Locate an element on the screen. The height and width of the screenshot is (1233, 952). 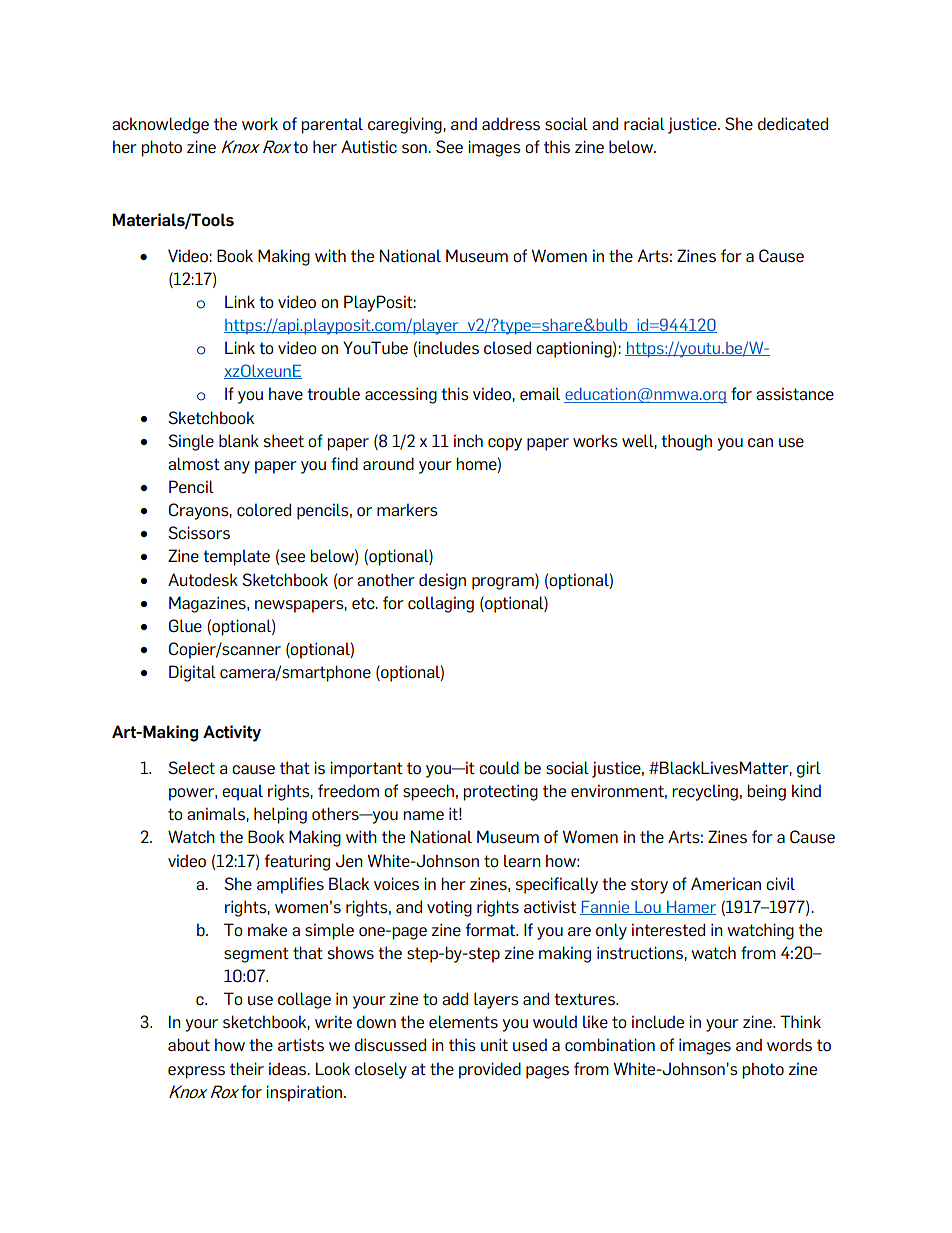
provided is located at coordinates (490, 1070).
